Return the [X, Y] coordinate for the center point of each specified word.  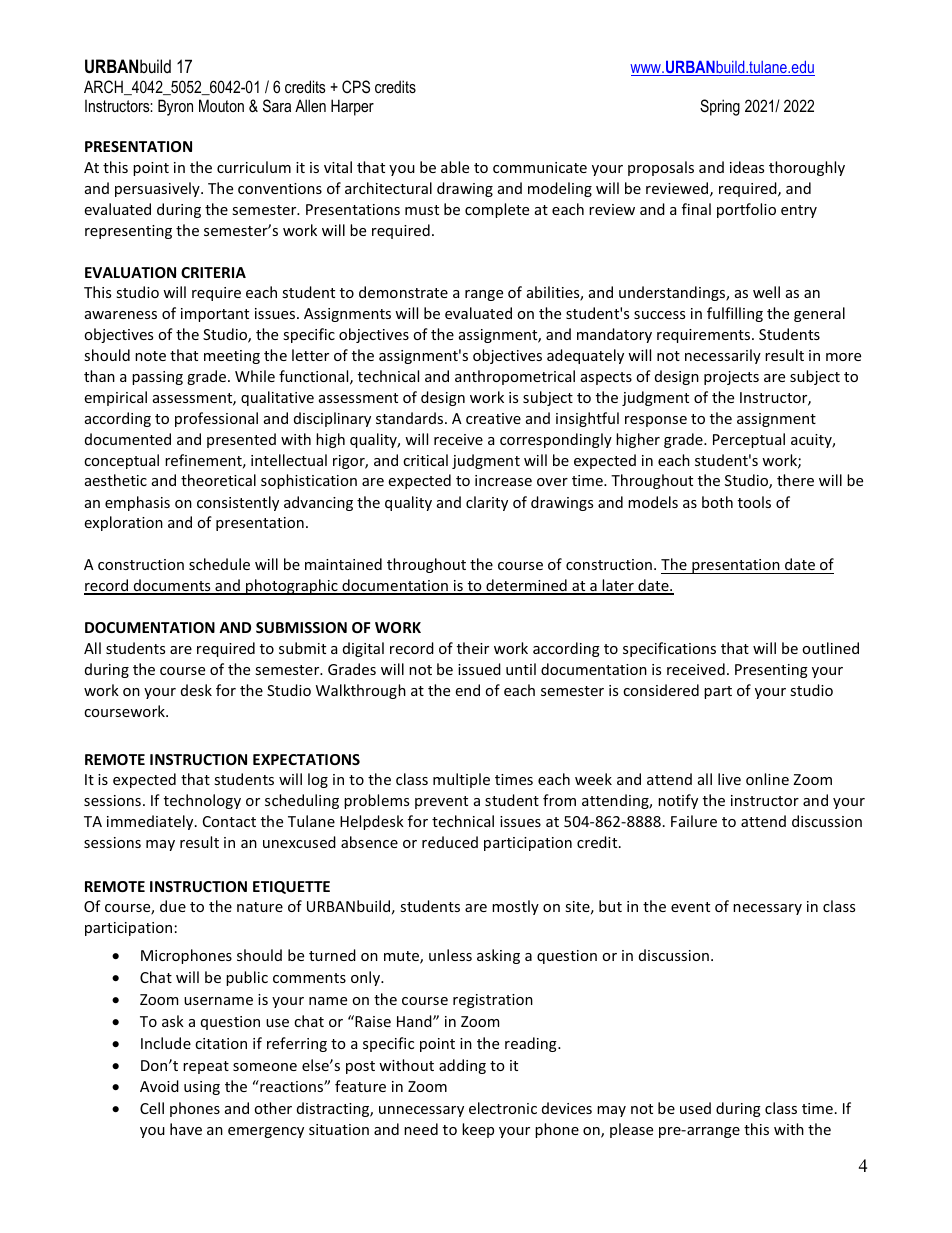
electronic [503, 1108]
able [455, 167]
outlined [830, 648]
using [202, 1088]
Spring [720, 107]
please [631, 1130]
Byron [175, 107]
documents [172, 586]
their [473, 648]
